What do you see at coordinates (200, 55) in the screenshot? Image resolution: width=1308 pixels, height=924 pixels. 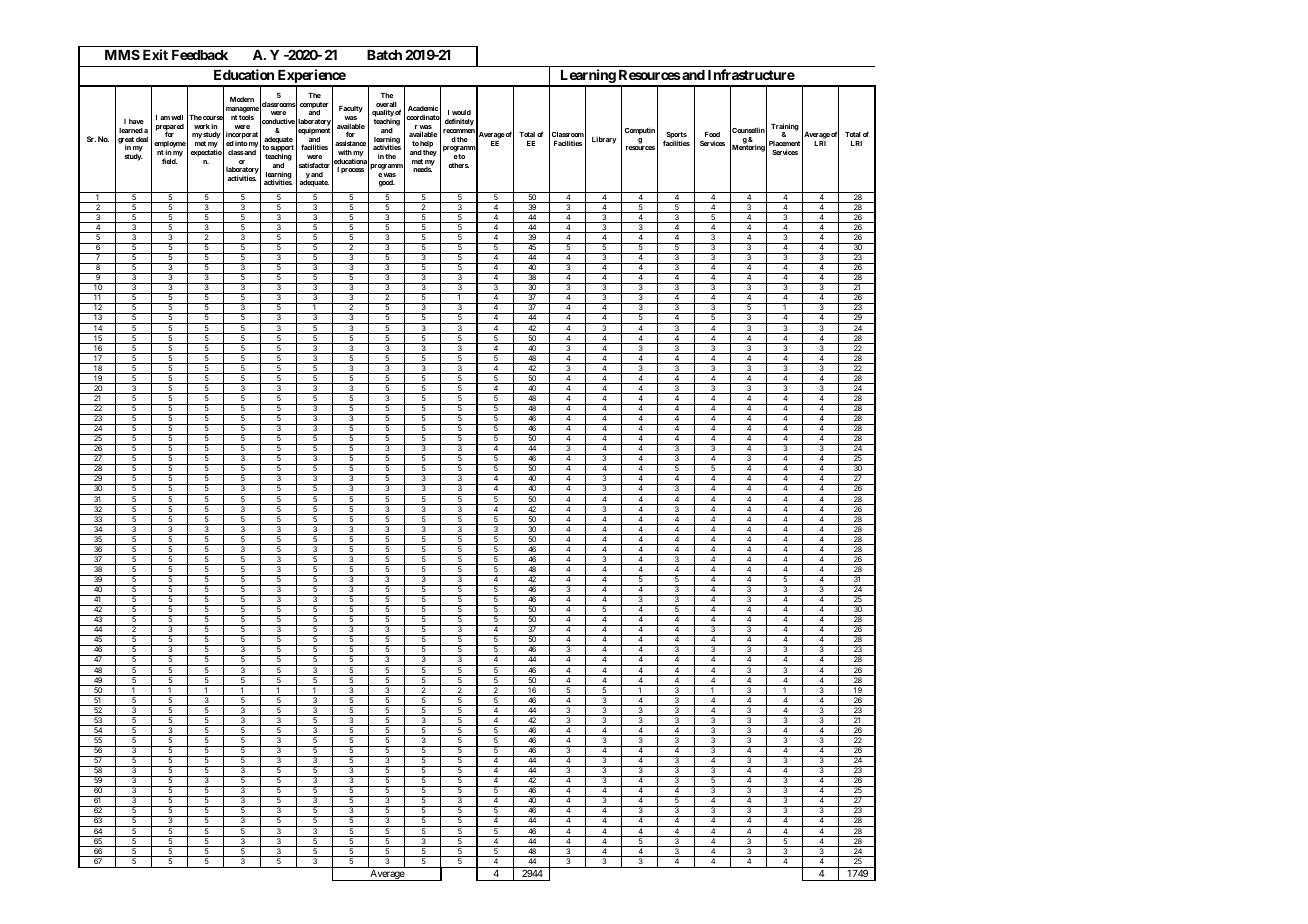 I see `Feedback` at bounding box center [200, 55].
